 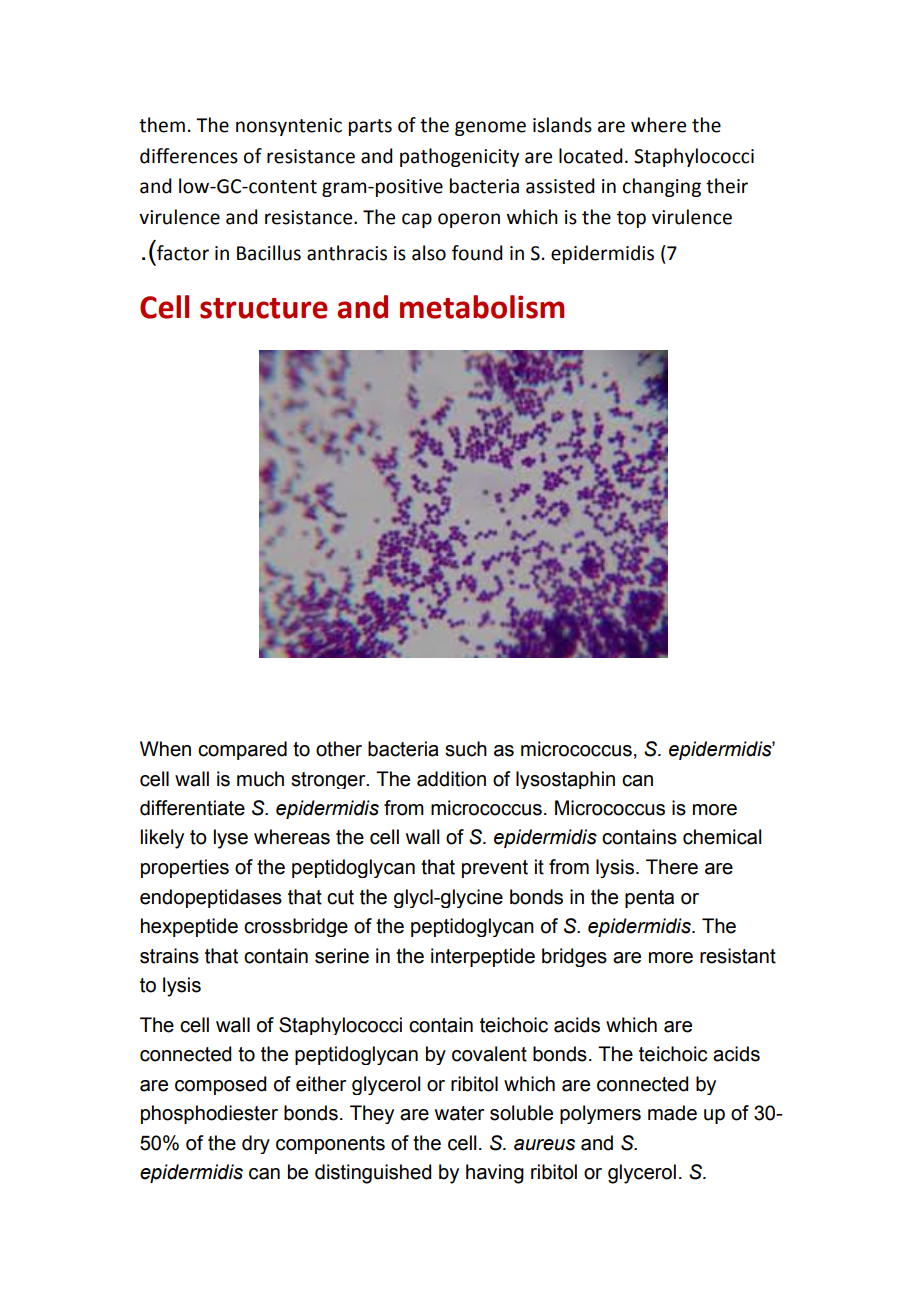 I want to click on likely, so click(x=162, y=839).
